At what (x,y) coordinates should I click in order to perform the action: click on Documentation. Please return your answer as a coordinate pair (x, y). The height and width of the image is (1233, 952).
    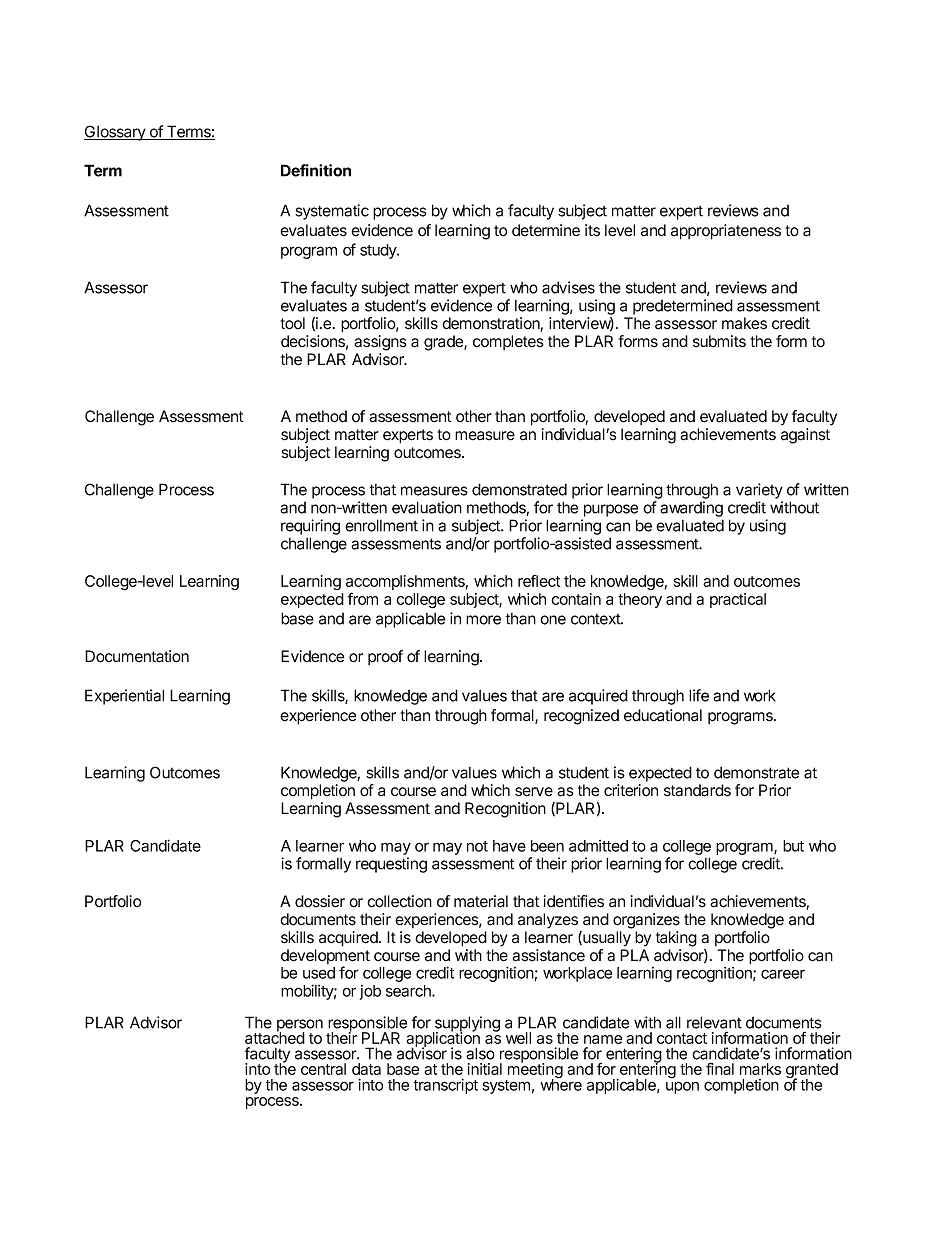
    Looking at the image, I should click on (137, 656).
